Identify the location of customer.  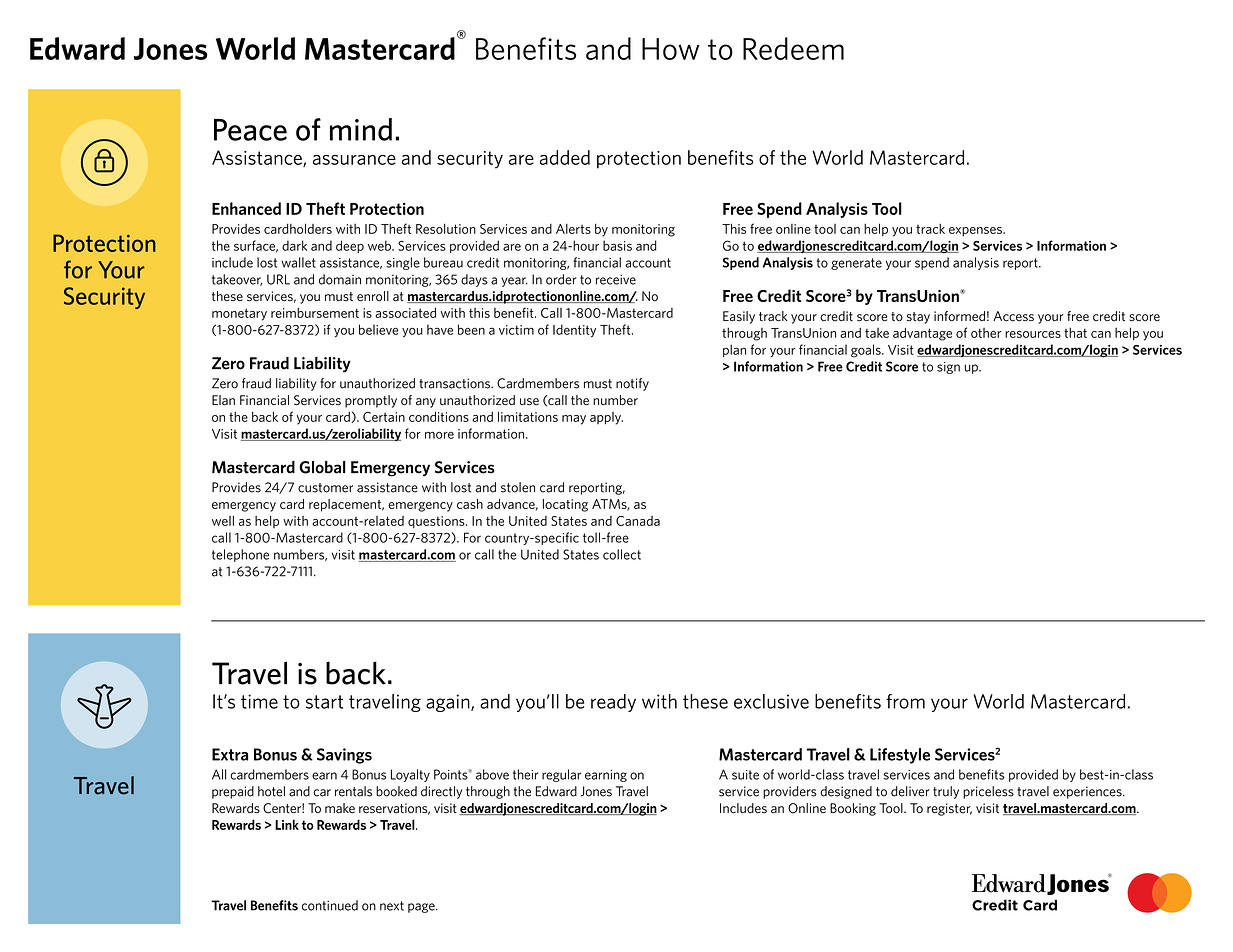
(325, 488).
